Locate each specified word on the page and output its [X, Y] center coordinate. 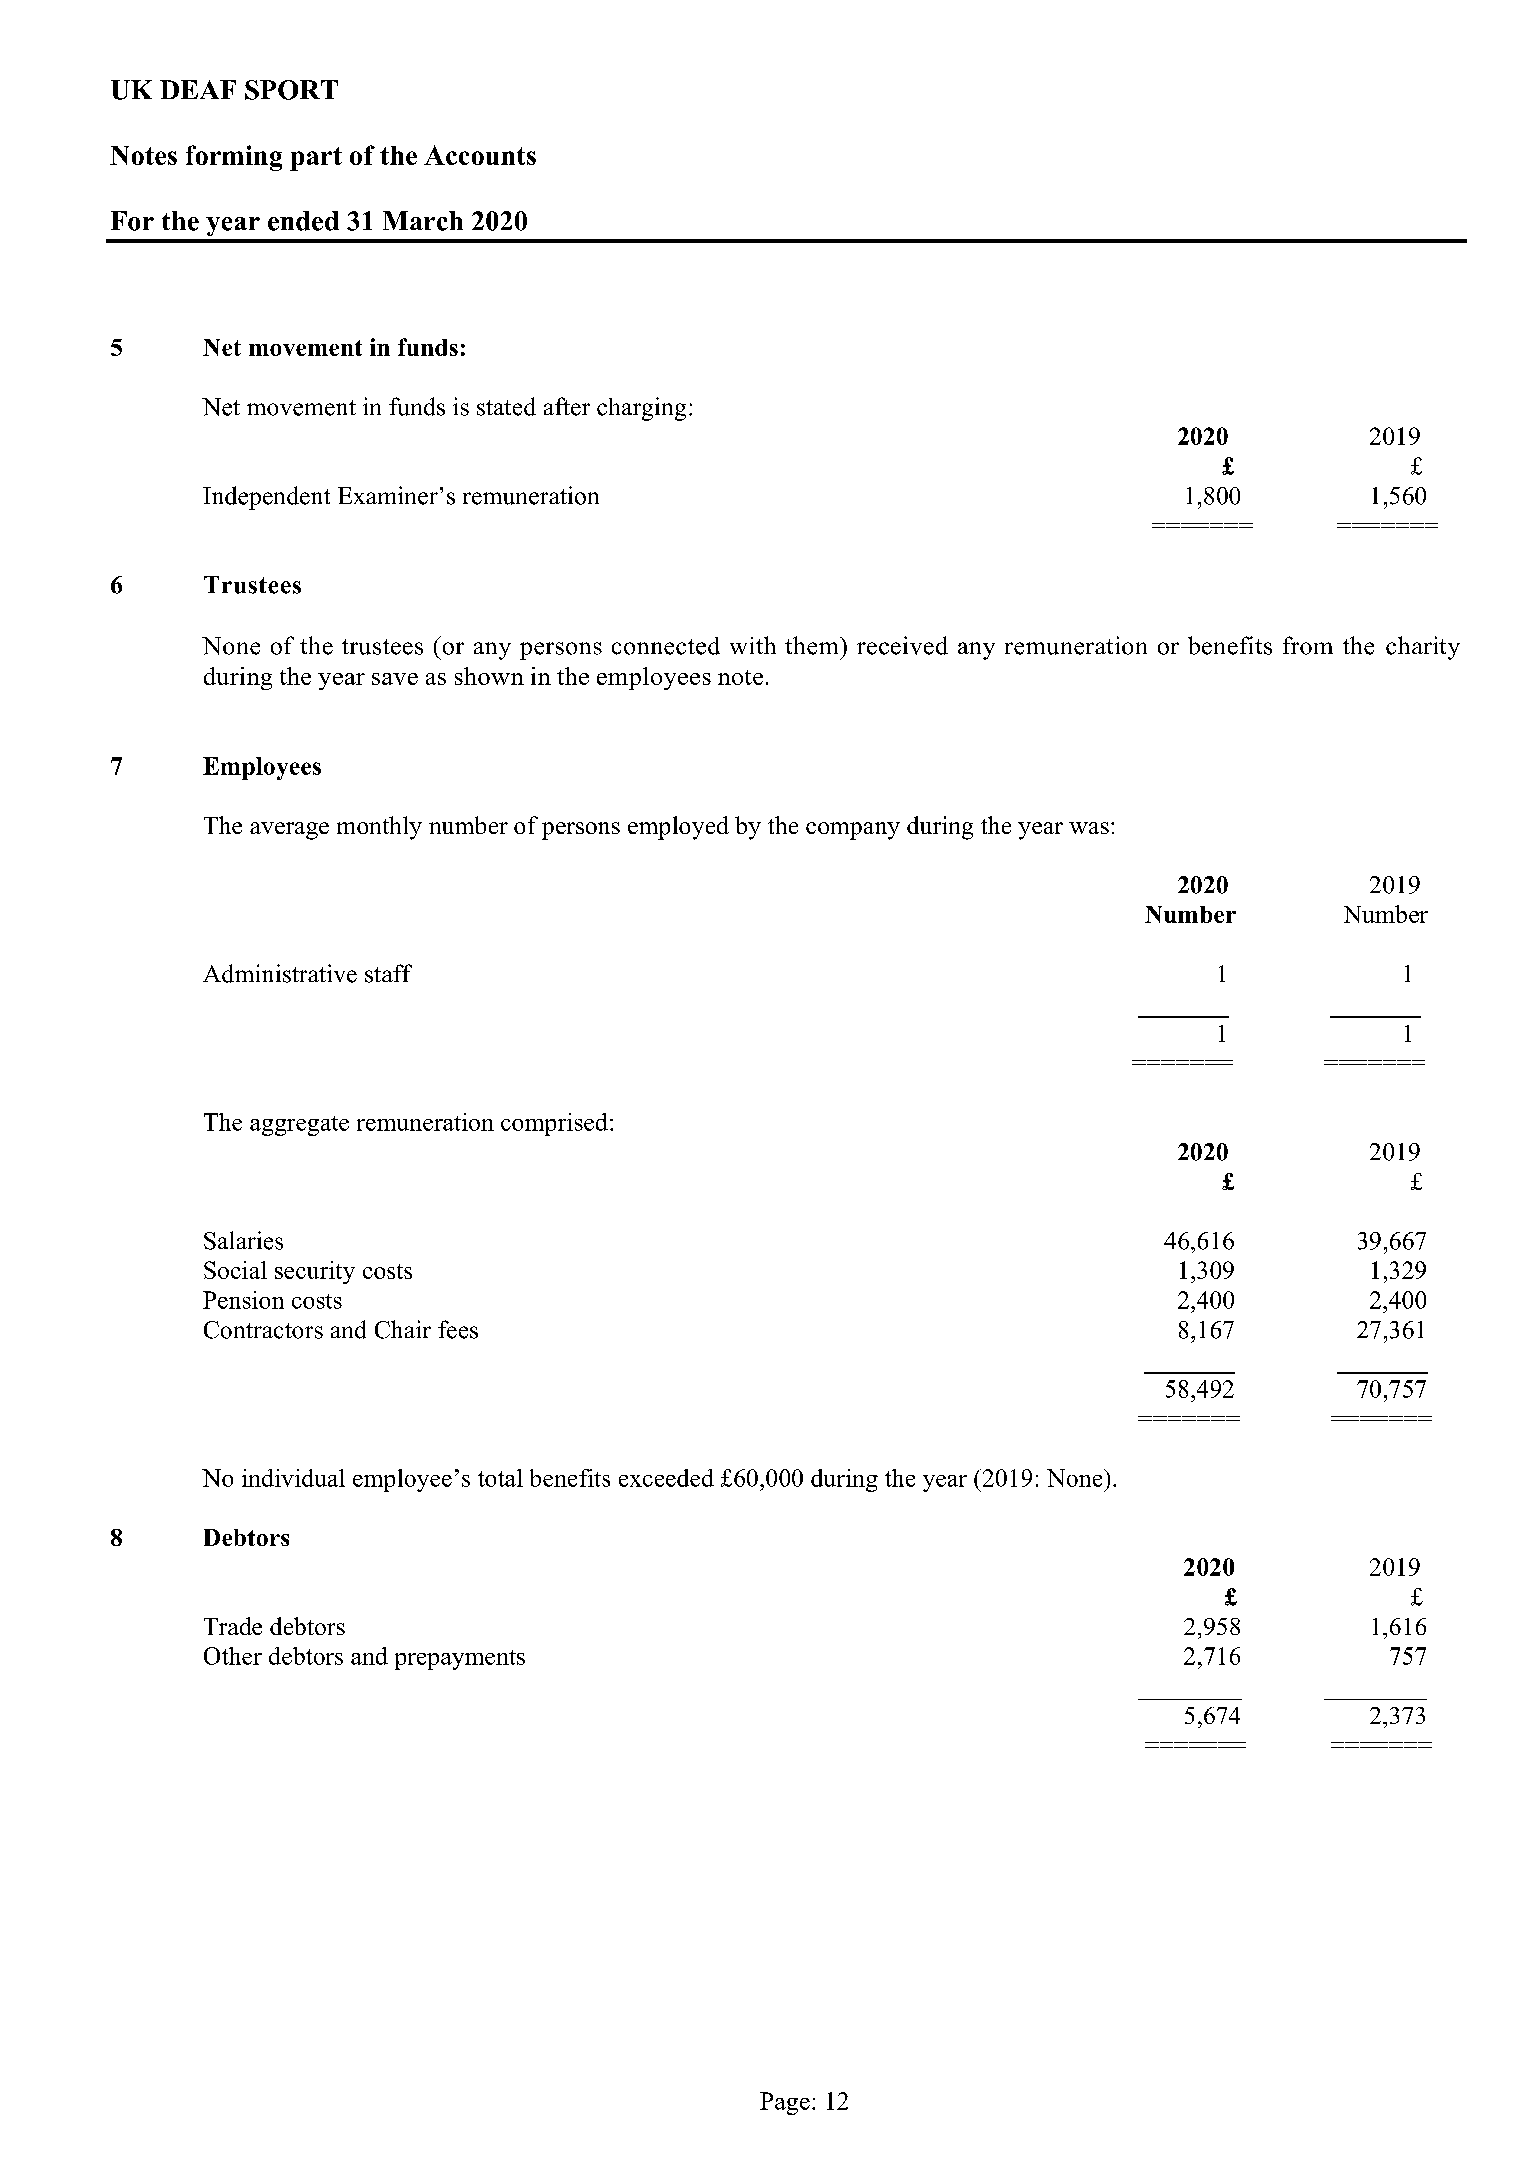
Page [785, 2103]
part [316, 159]
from [1308, 645]
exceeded [666, 1478]
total [500, 1478]
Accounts [480, 155]
